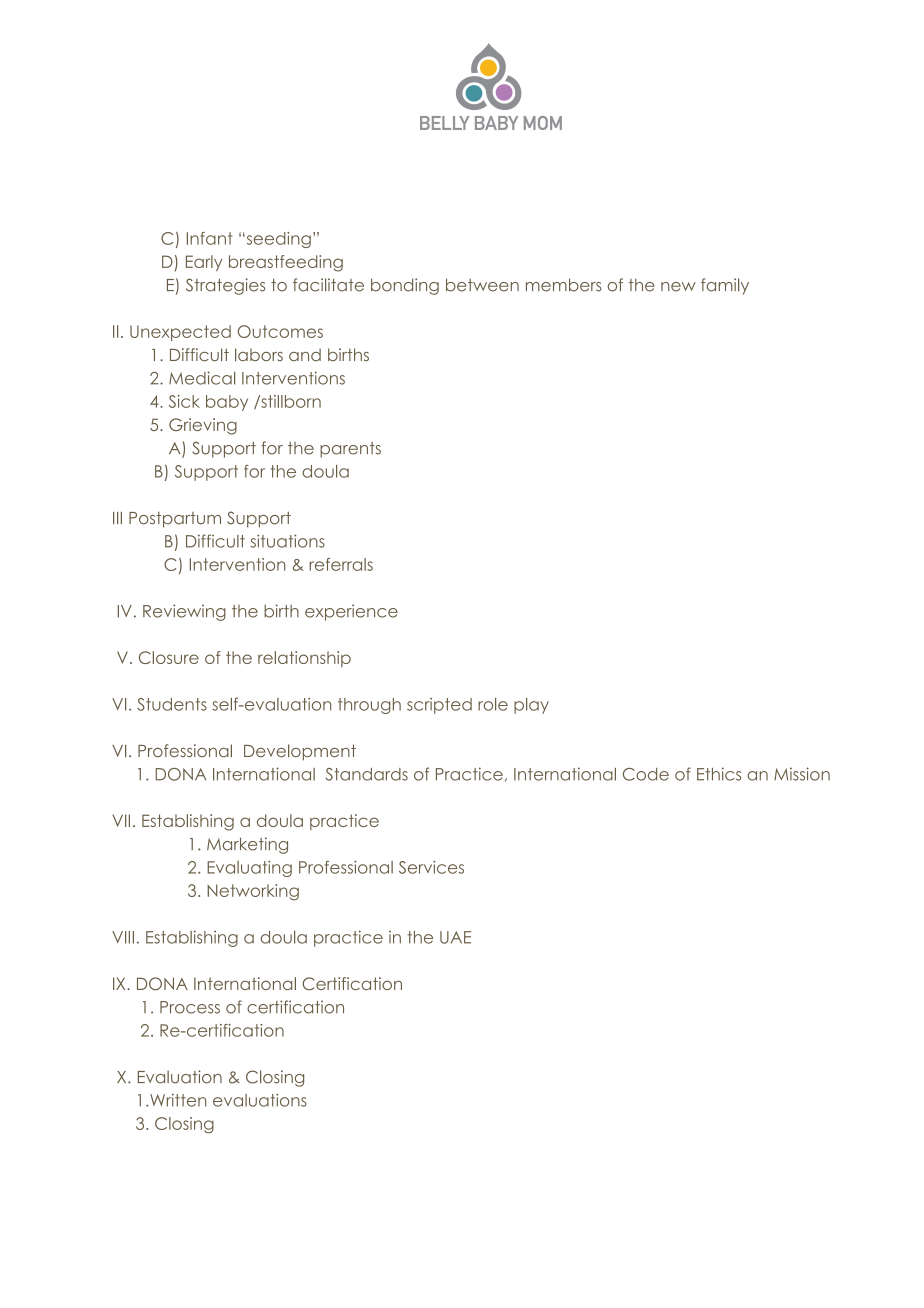  Describe the element at coordinates (719, 774) in the screenshot. I see `Ethics` at that location.
